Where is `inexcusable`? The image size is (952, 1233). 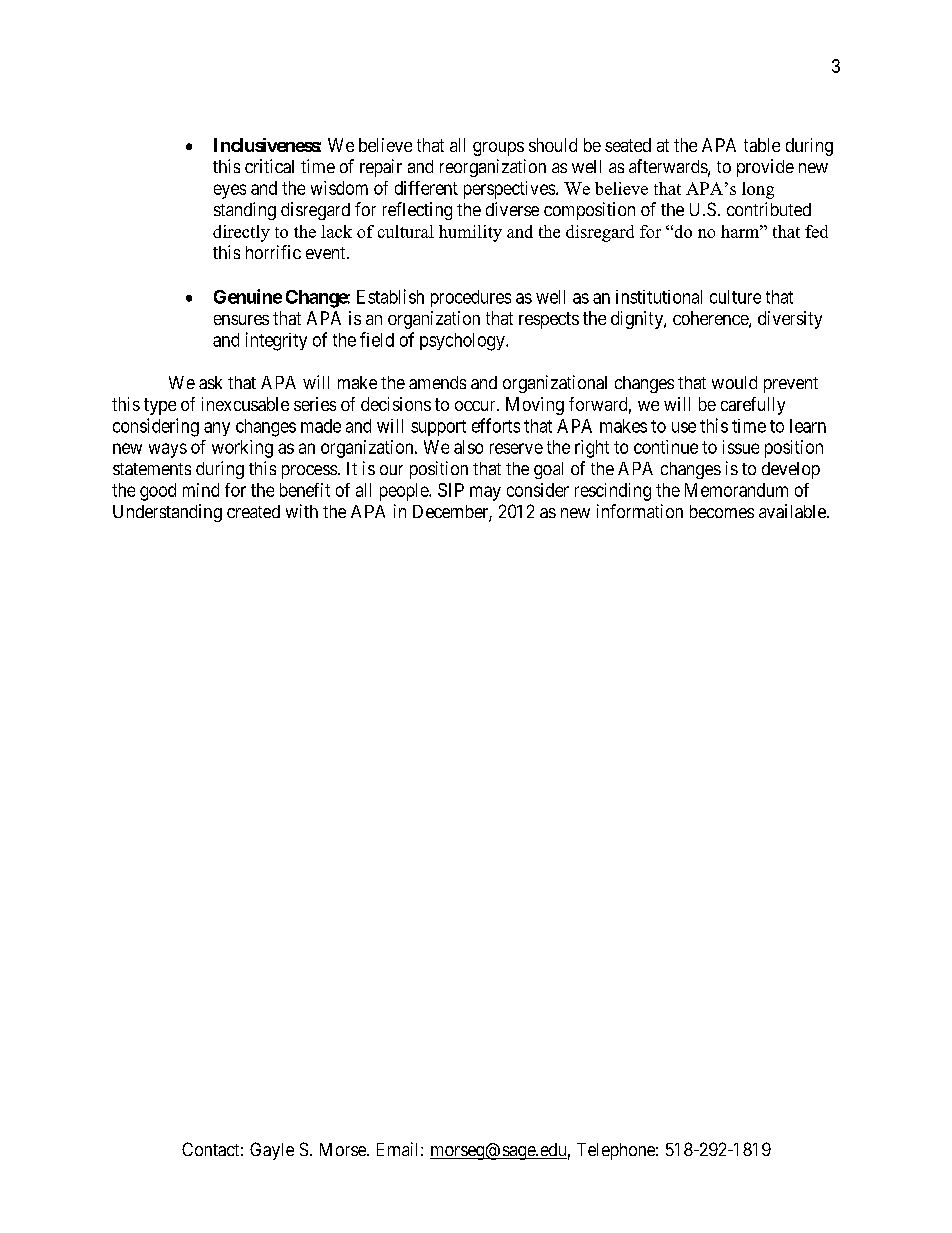
inexcusable is located at coordinates (245, 404).
